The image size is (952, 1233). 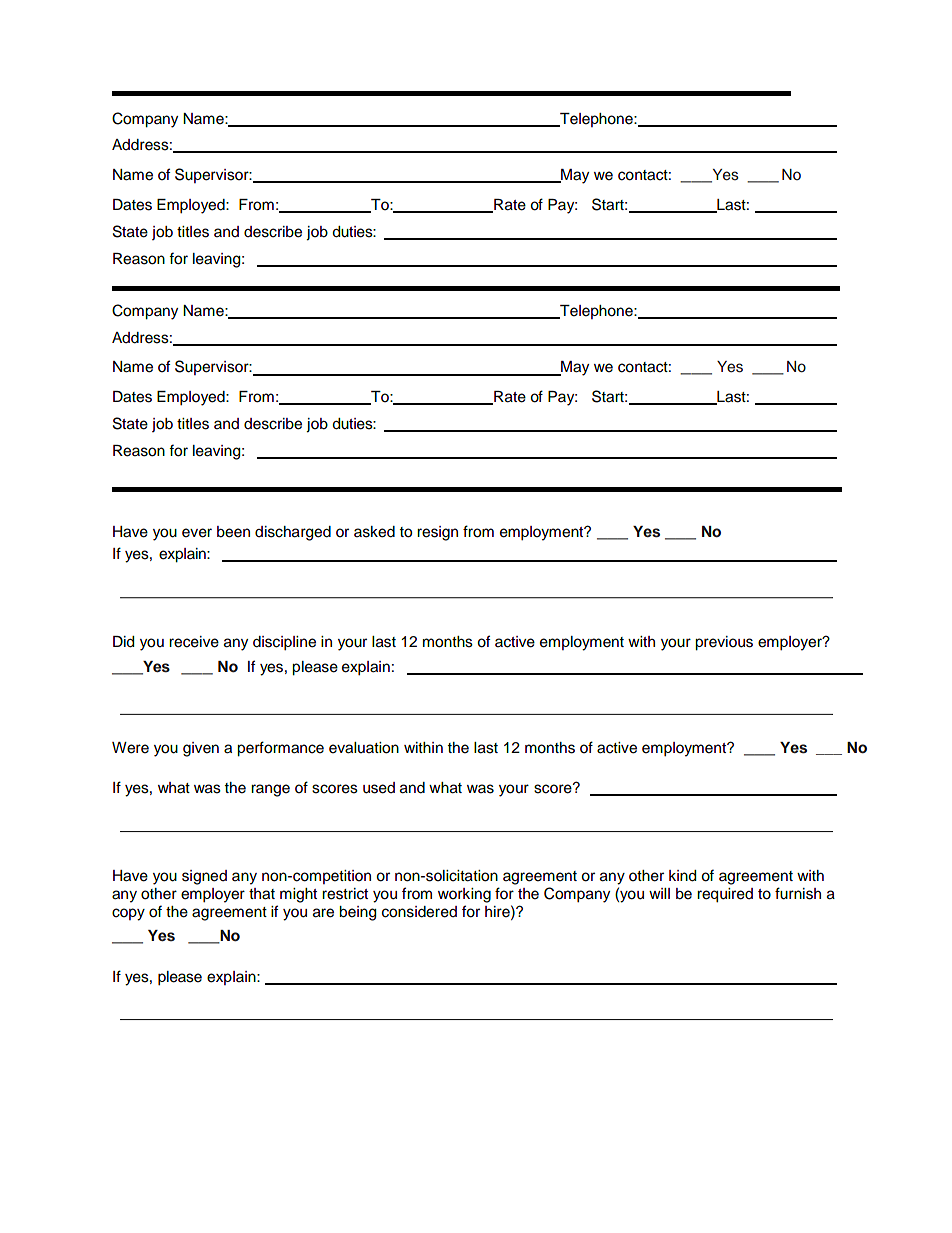 What do you see at coordinates (364, 748) in the screenshot?
I see `evaluation` at bounding box center [364, 748].
